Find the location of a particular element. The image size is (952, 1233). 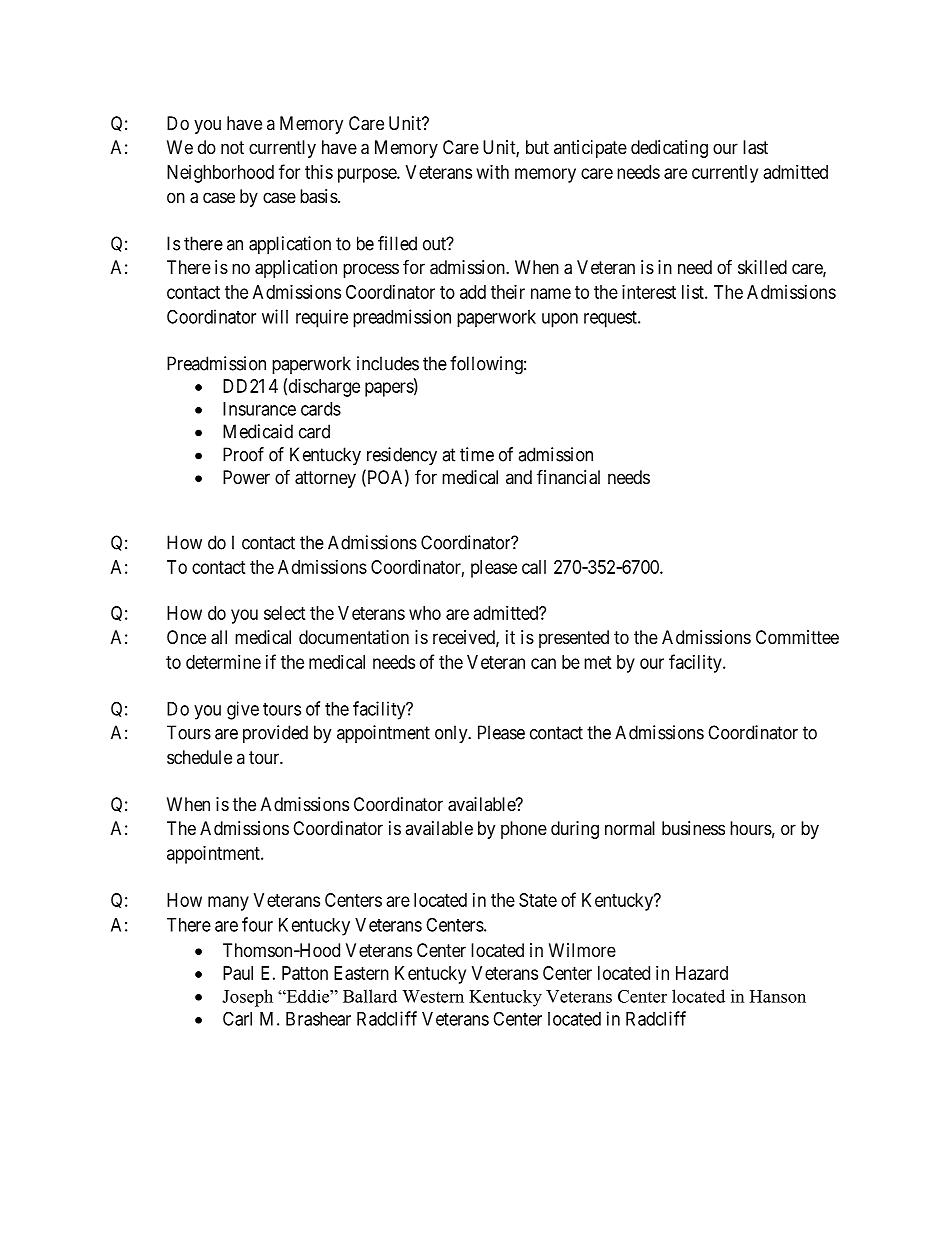

Joseph is located at coordinates (247, 998).
